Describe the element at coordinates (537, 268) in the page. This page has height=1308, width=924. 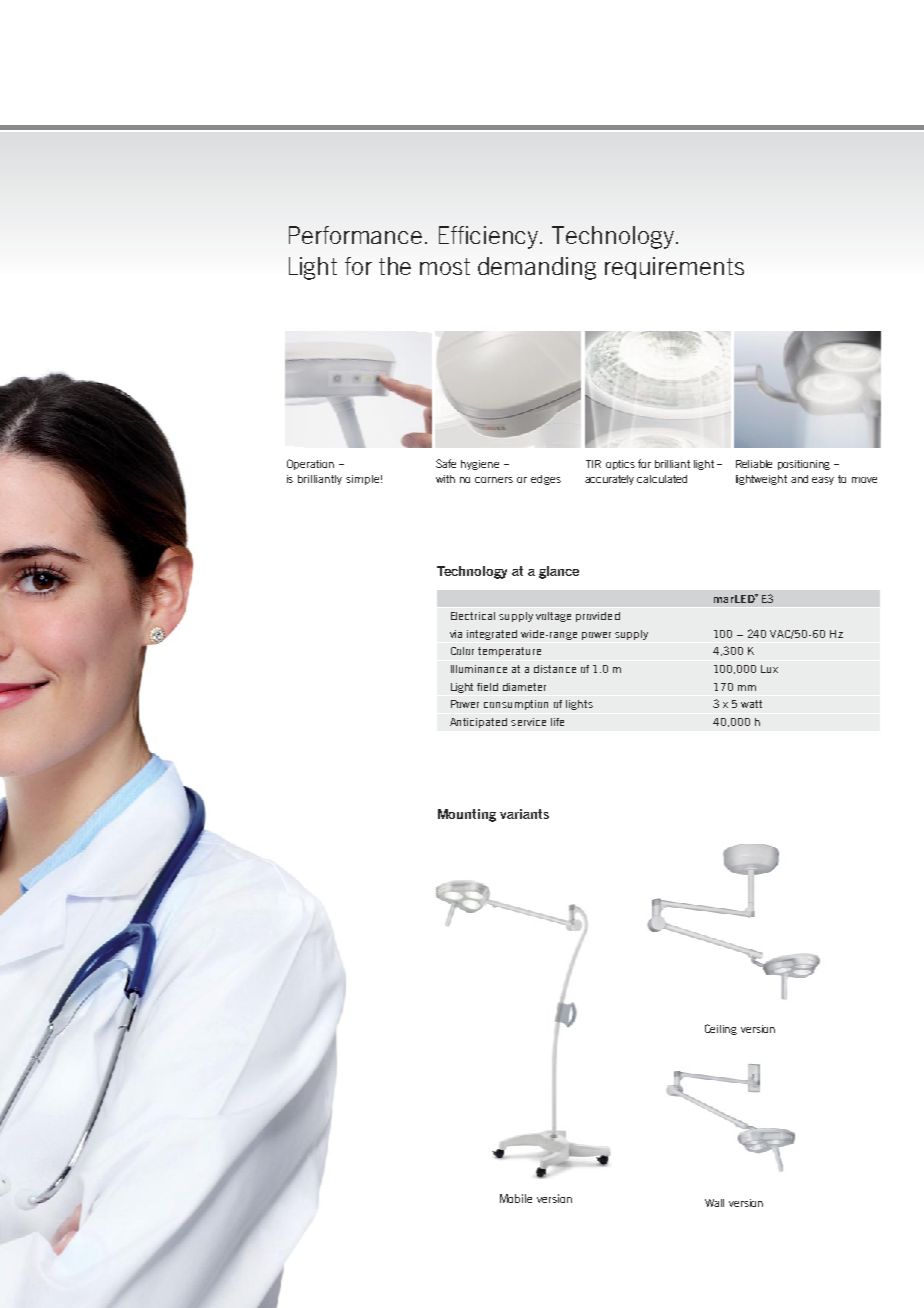
I see `demanding` at that location.
